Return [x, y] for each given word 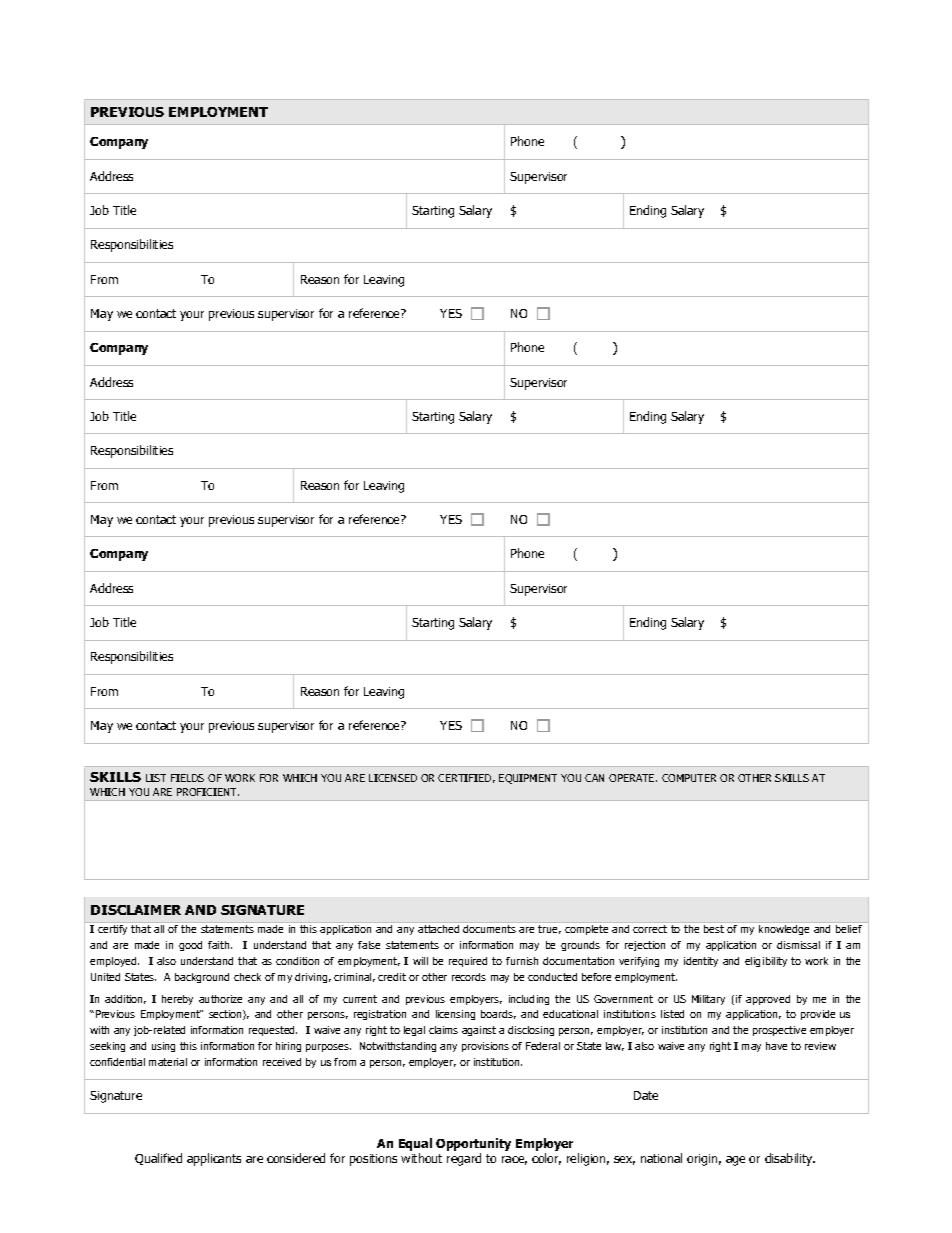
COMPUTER [689, 778]
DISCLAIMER [136, 910]
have [776, 1046]
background [202, 978]
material [168, 1062]
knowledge [784, 930]
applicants [214, 1159]
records [469, 977]
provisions [485, 1047]
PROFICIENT [208, 792]
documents [489, 929]
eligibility [766, 962]
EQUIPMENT [528, 779]
